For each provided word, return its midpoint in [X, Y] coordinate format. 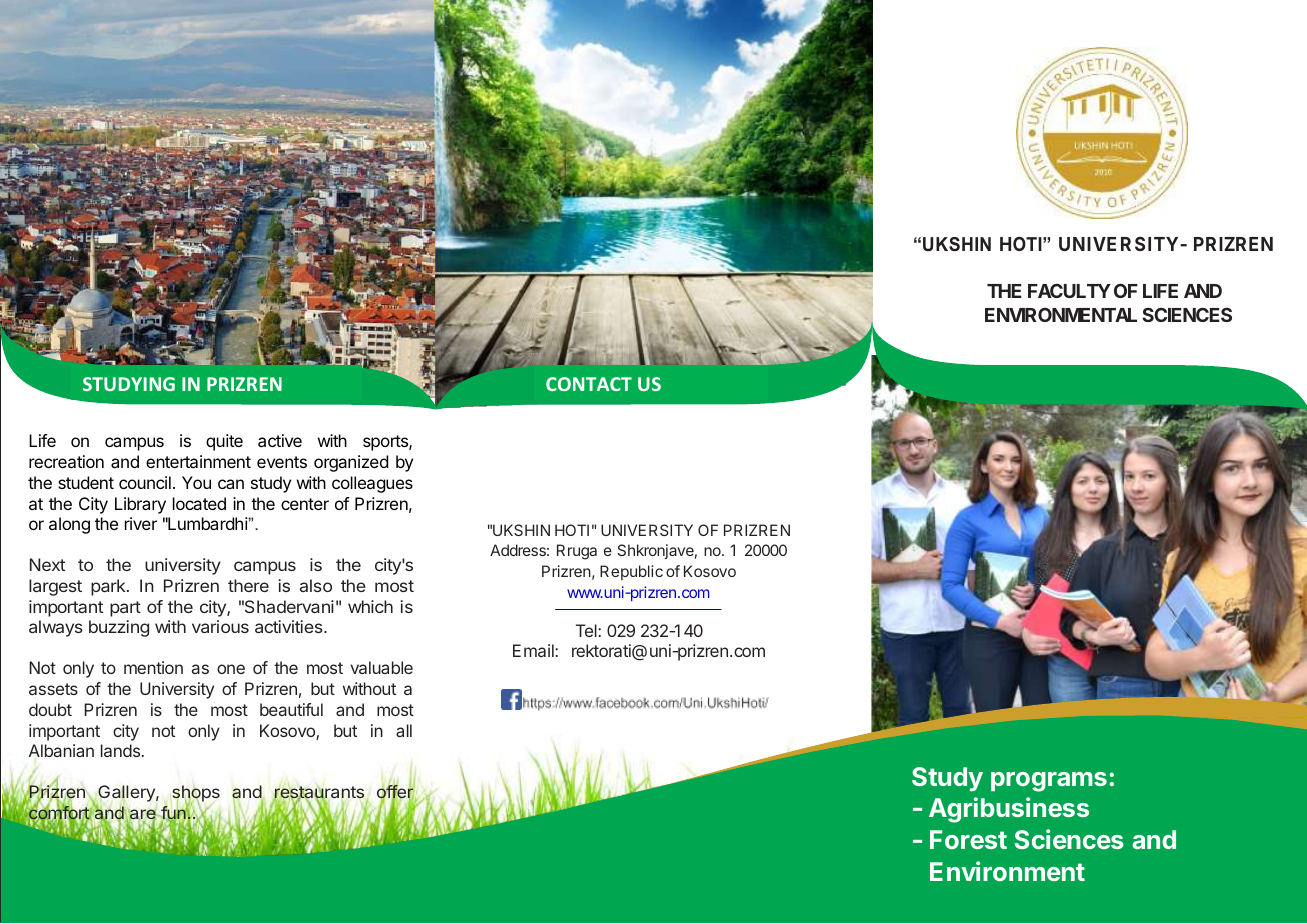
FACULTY [1069, 290]
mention [153, 667]
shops [196, 795]
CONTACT [589, 384]
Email [534, 650]
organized [351, 463]
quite [224, 442]
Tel [587, 630]
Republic [631, 572]
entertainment [198, 461]
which [370, 606]
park [109, 587]
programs [1049, 782]
